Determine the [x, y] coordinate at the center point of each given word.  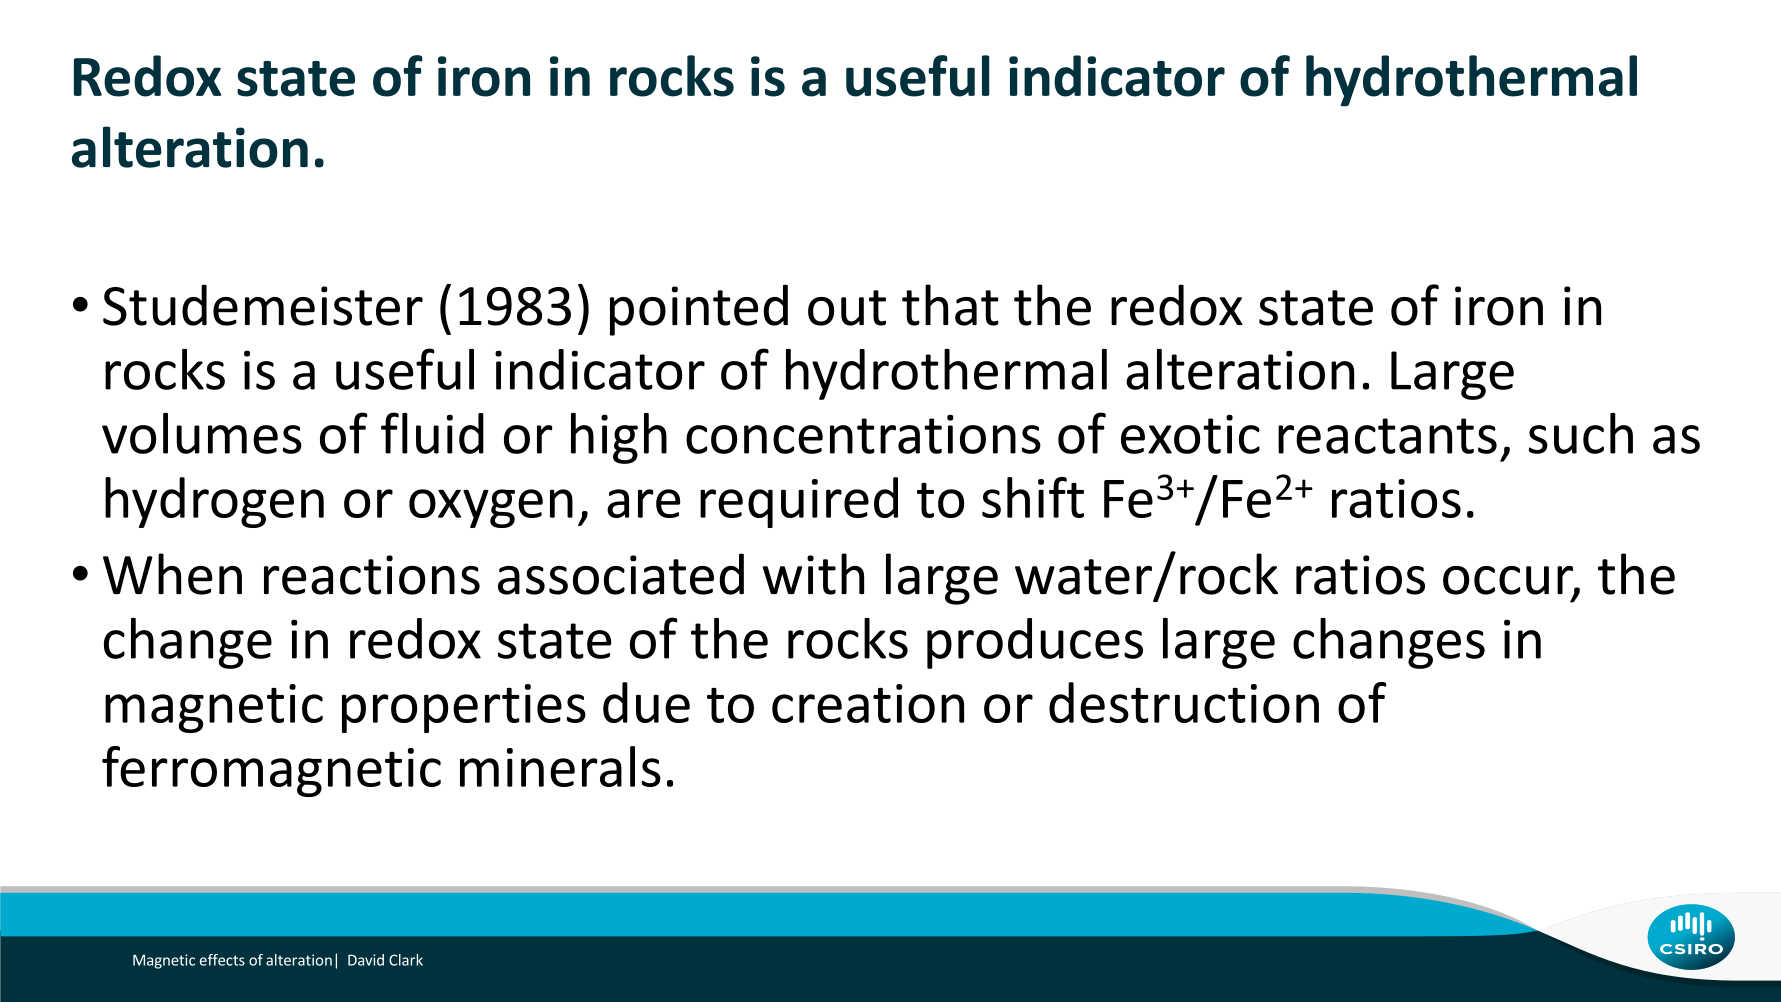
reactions [372, 575]
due [646, 702]
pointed [699, 310]
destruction [1184, 702]
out [847, 308]
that [950, 305]
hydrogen [214, 502]
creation [868, 703]
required [799, 502]
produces [1035, 643]
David [366, 960]
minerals [560, 766]
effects [222, 960]
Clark [406, 960]
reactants [1387, 436]
